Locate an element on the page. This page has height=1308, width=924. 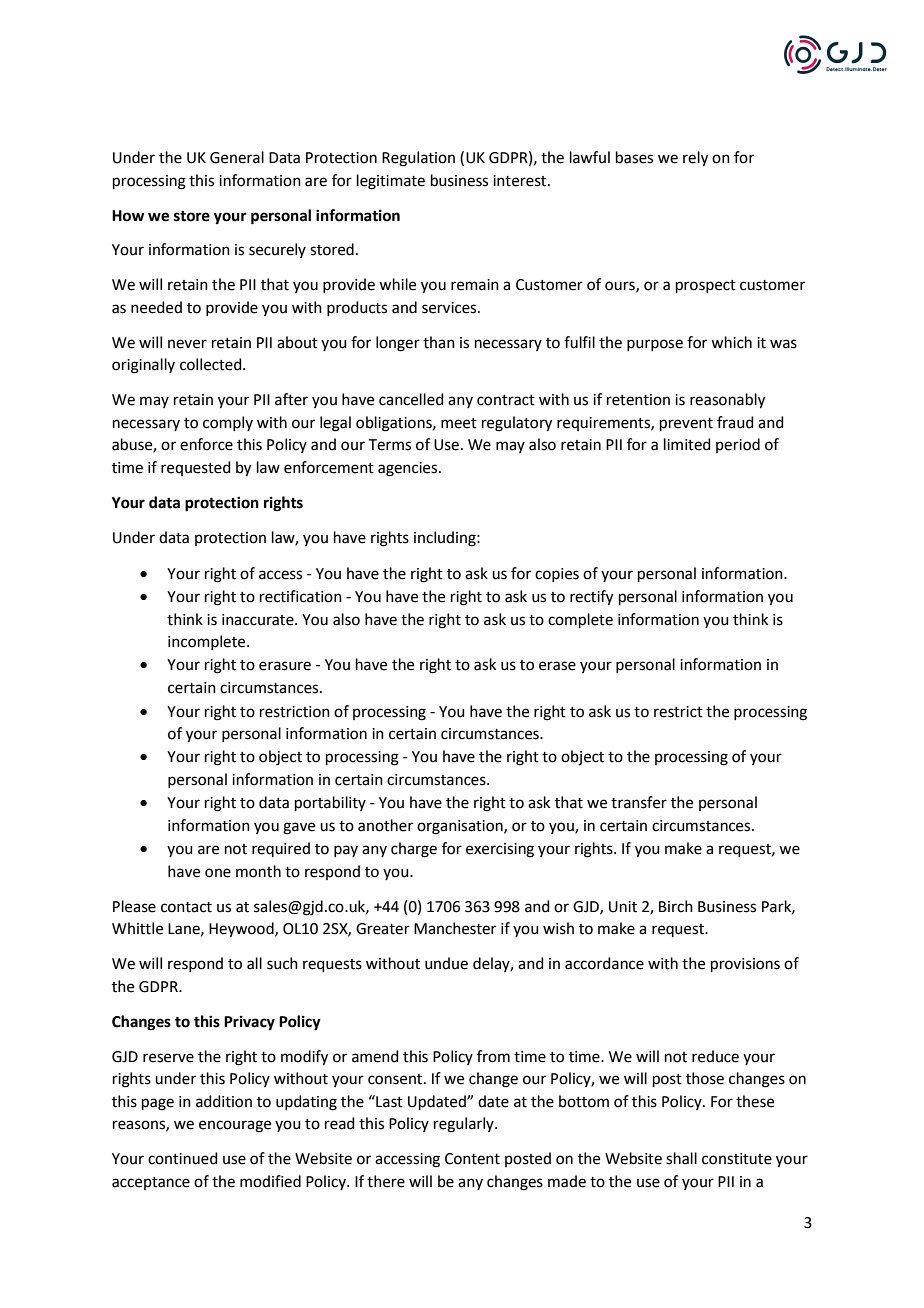
rectify is located at coordinates (591, 598).
